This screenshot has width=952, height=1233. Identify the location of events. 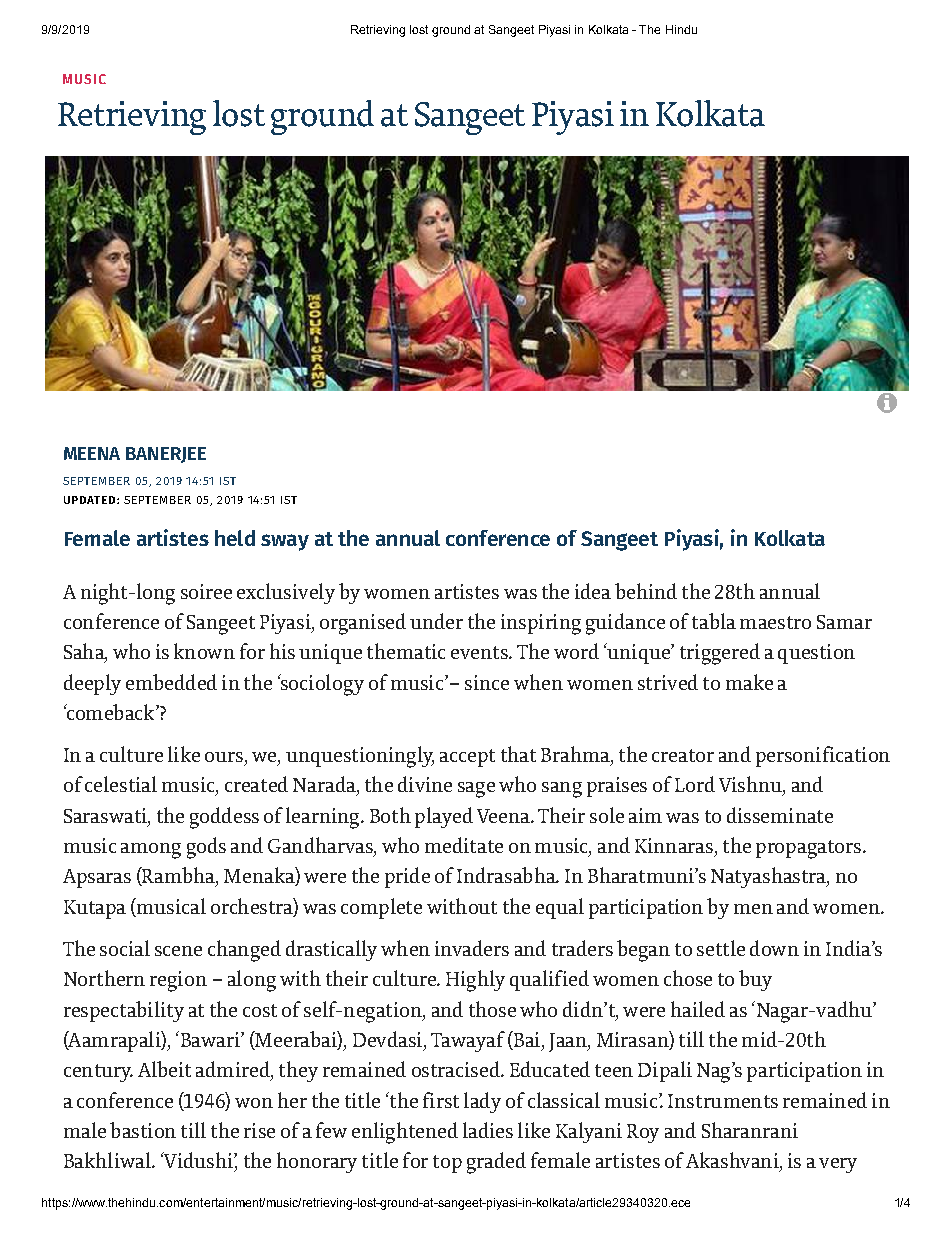
(480, 652).
